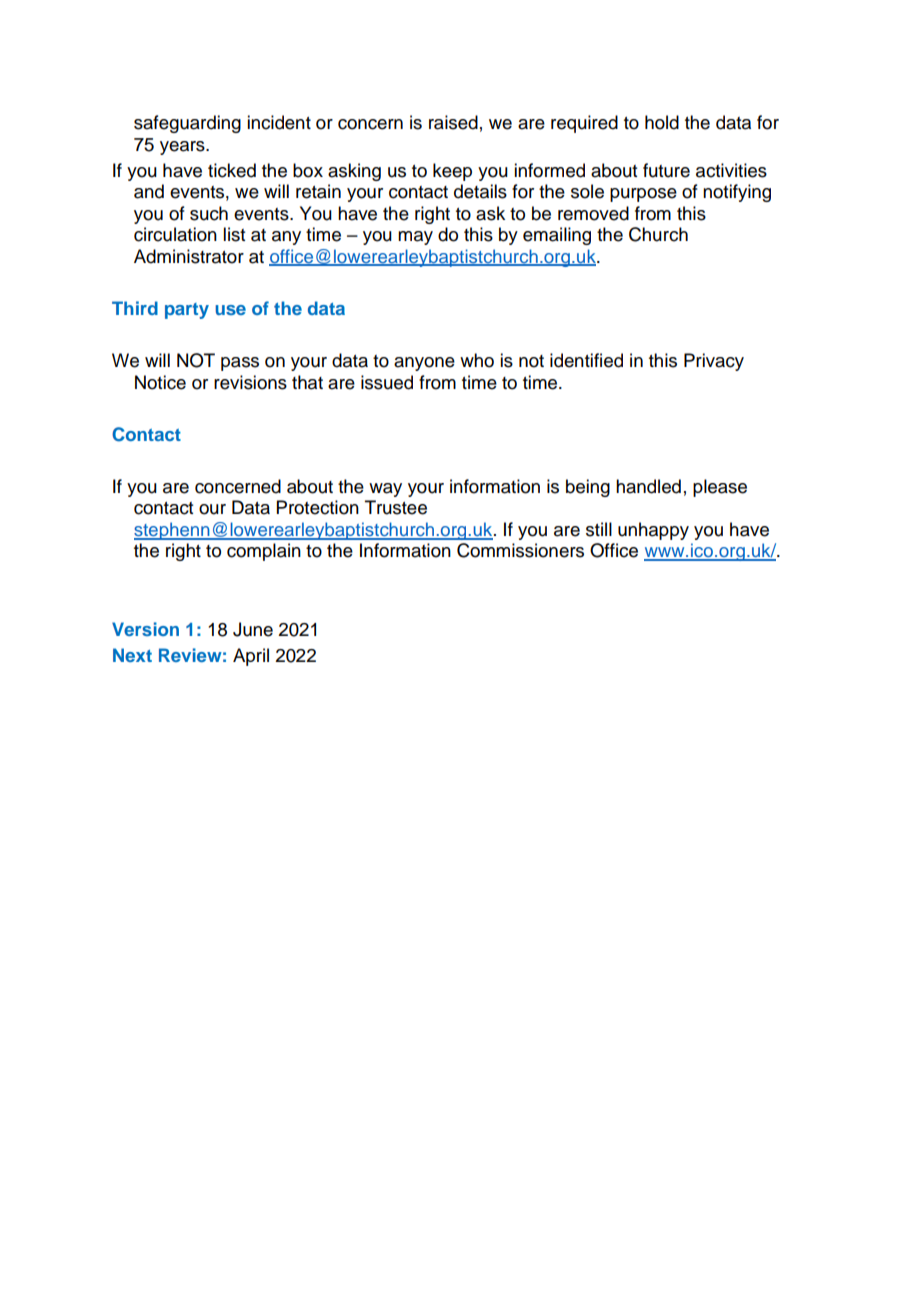 This page has height=1308, width=924. Describe the element at coordinates (648, 486) in the page. I see `handled` at that location.
